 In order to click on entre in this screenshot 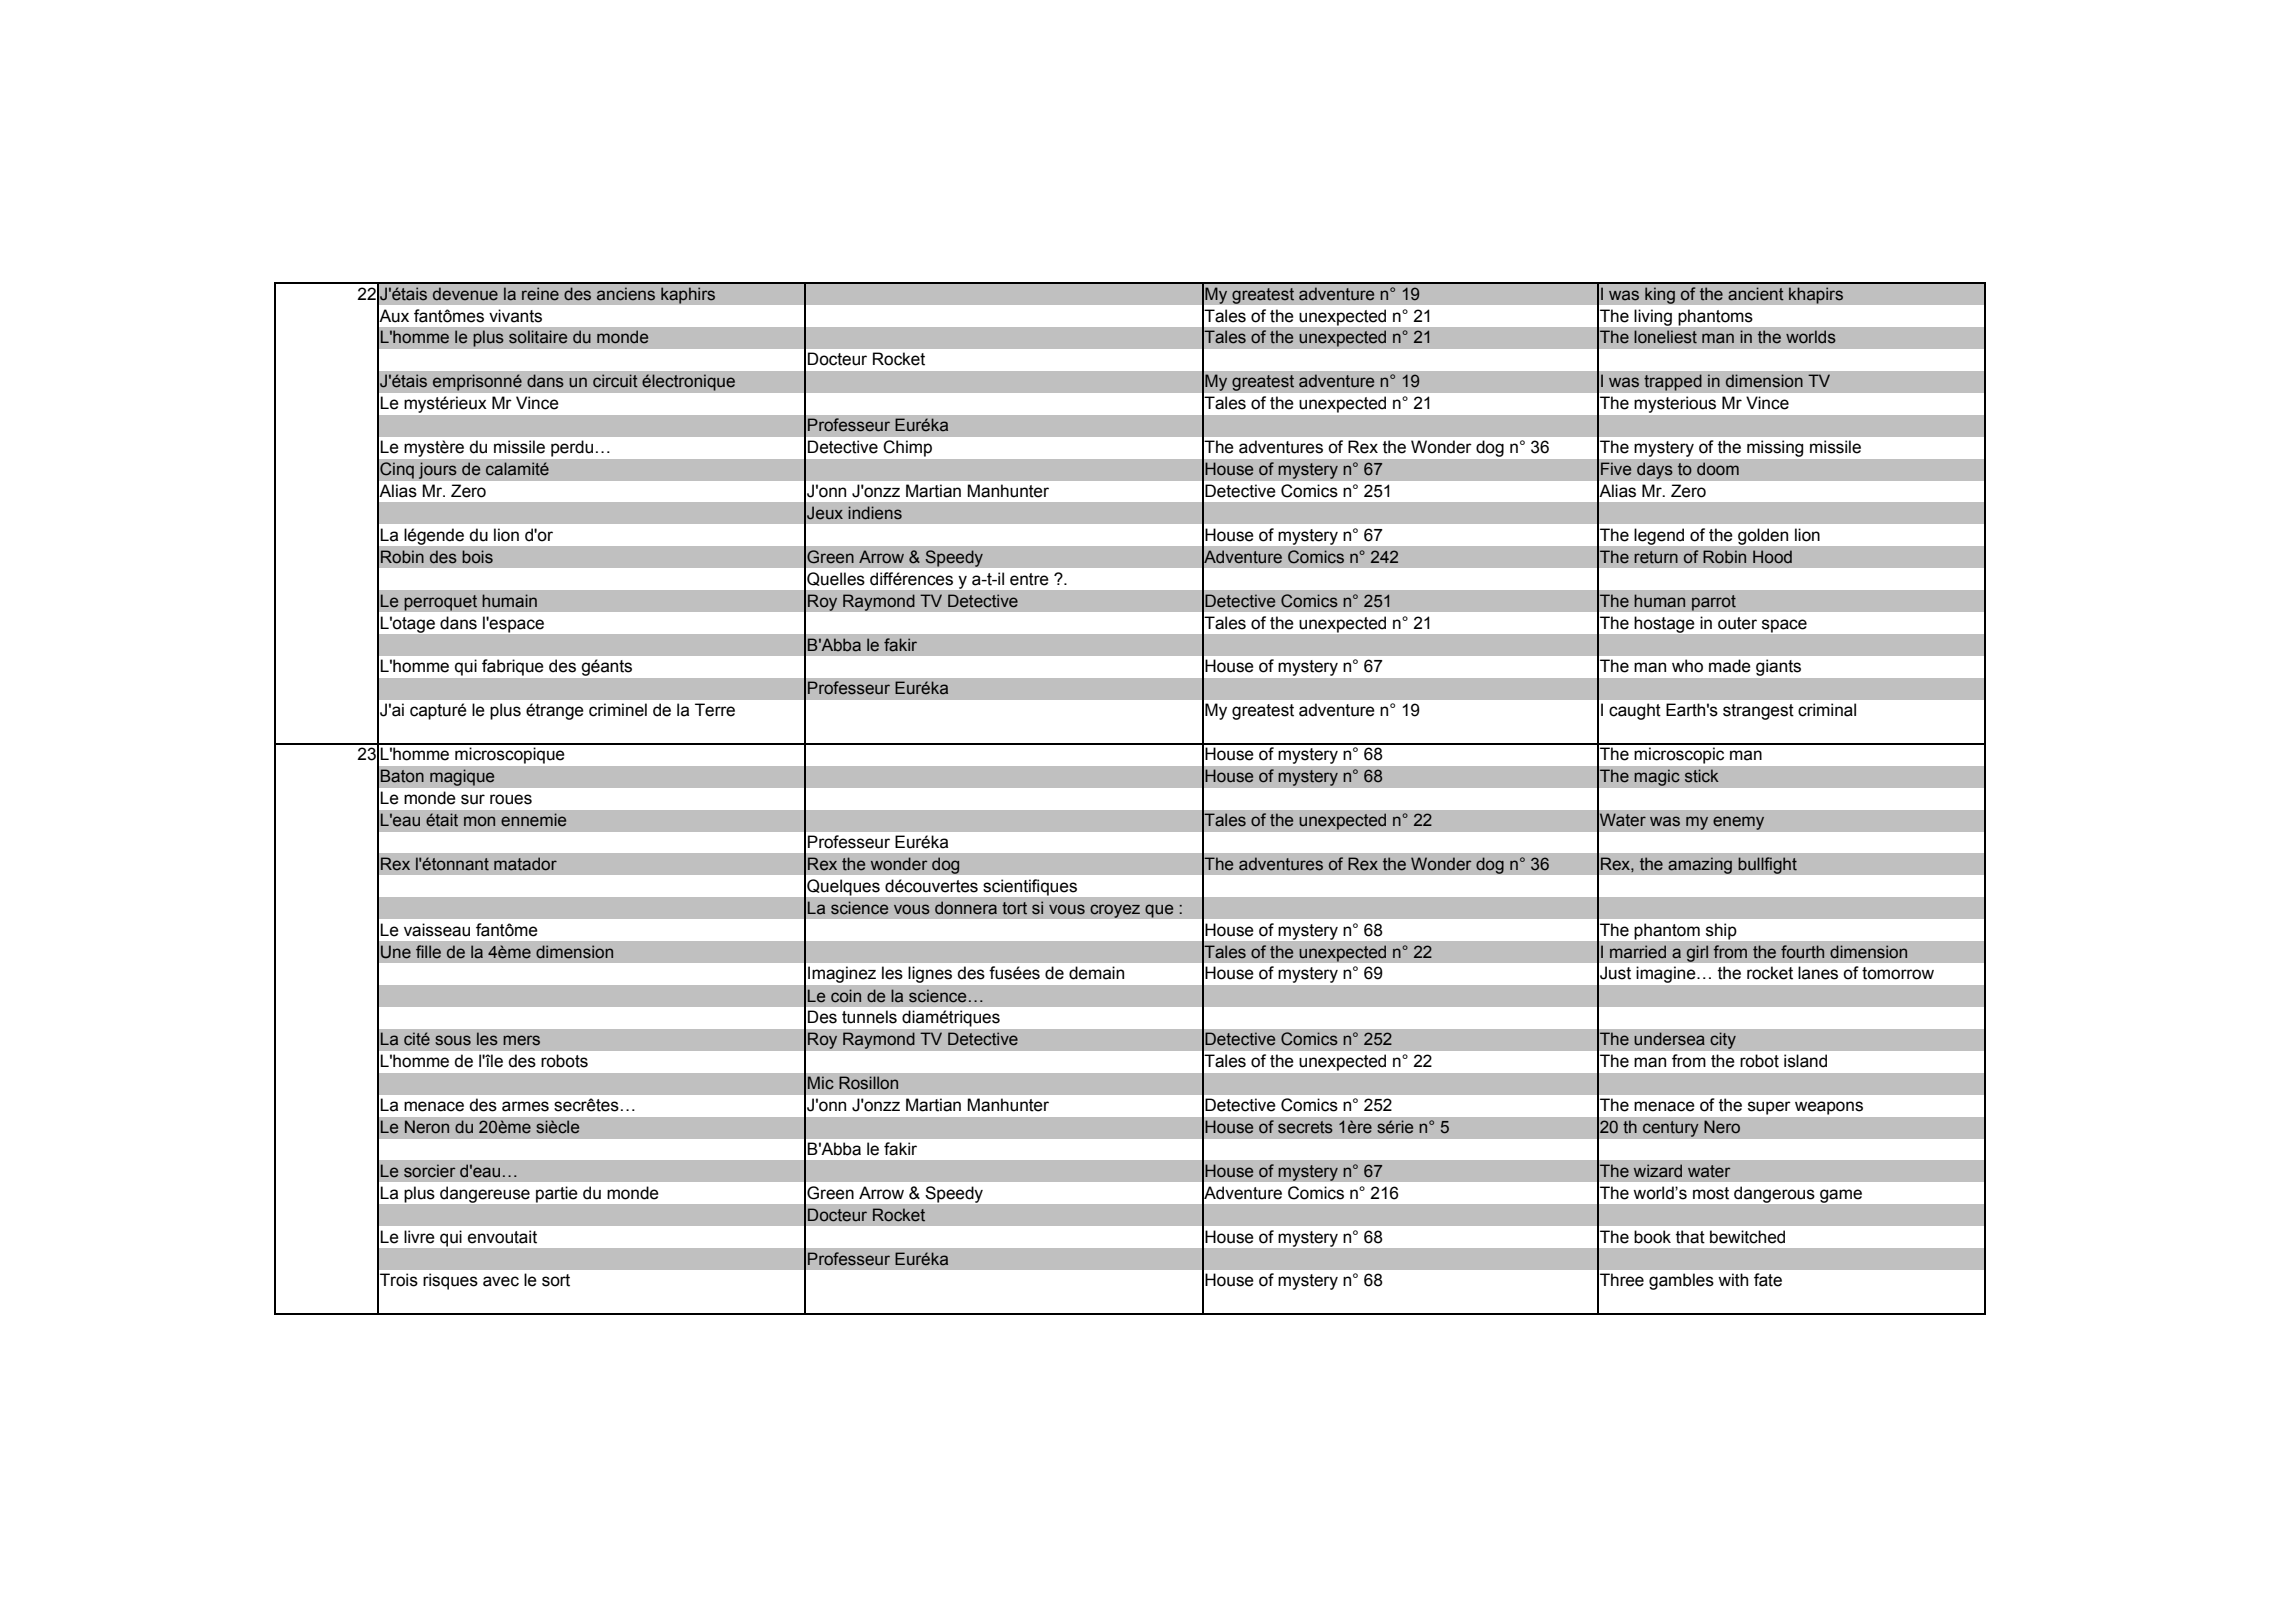, I will do `click(1029, 579)`.
